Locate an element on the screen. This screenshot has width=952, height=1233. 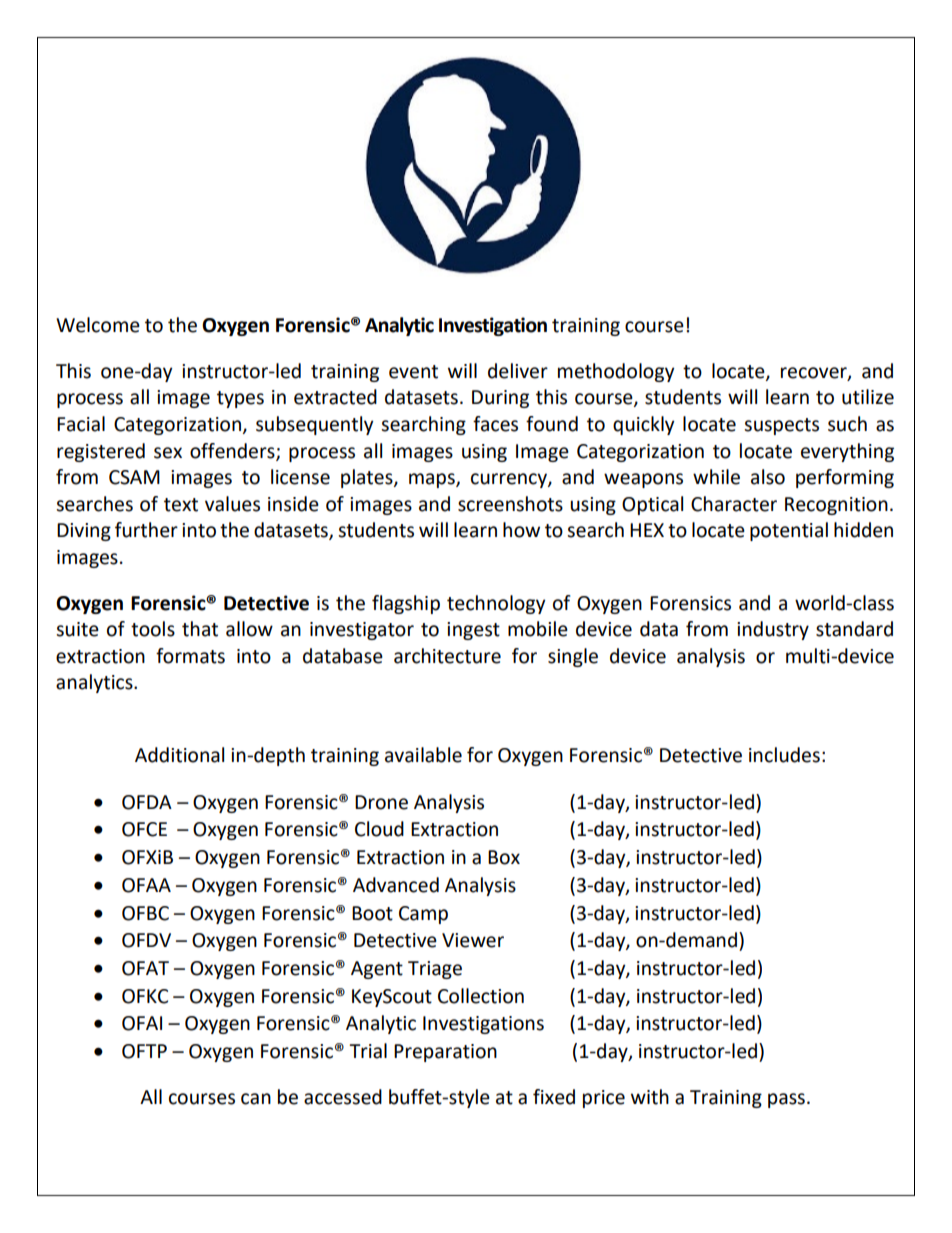
potential is located at coordinates (789, 531).
